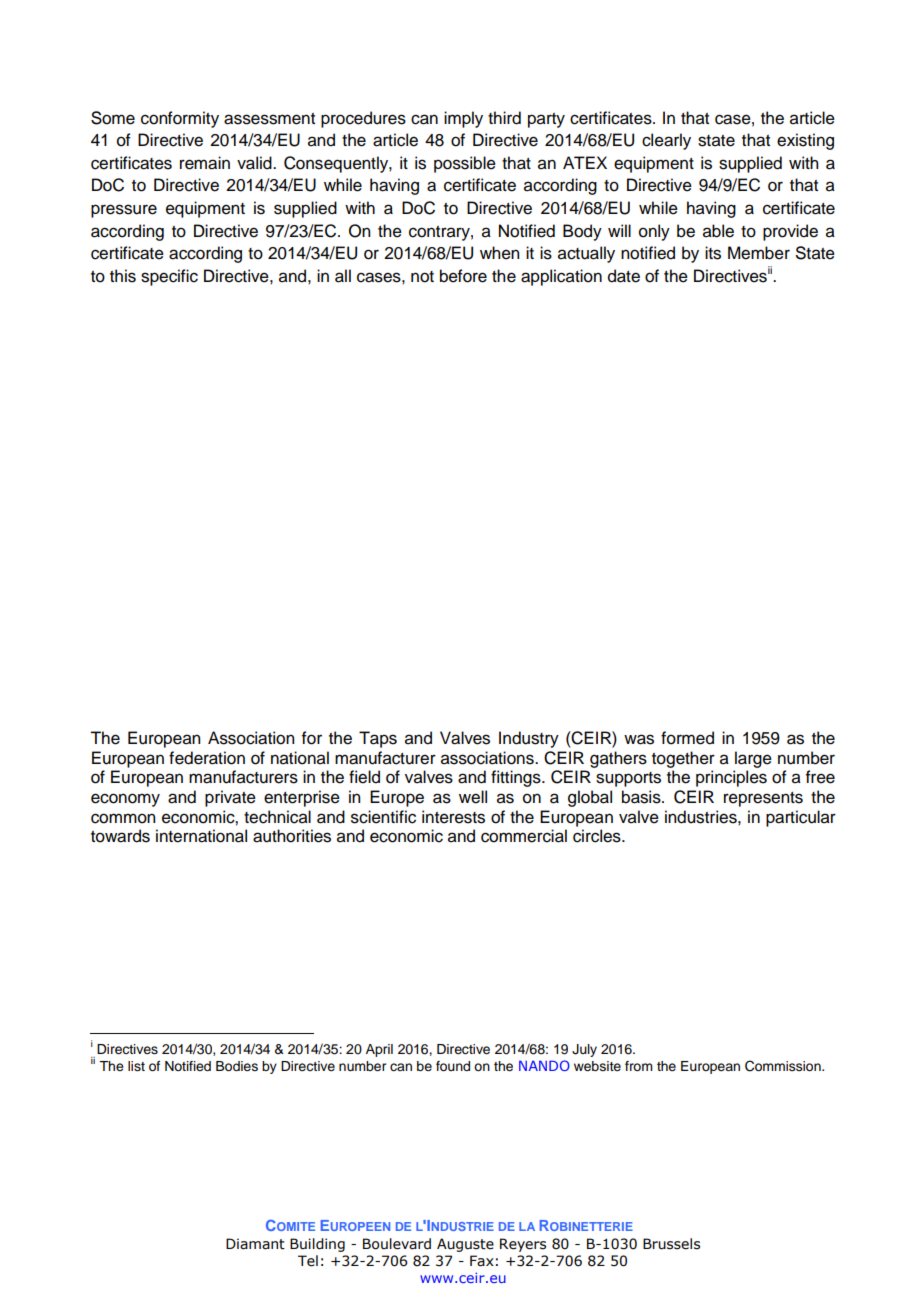  Describe the element at coordinates (169, 277) in the page. I see `specific` at that location.
